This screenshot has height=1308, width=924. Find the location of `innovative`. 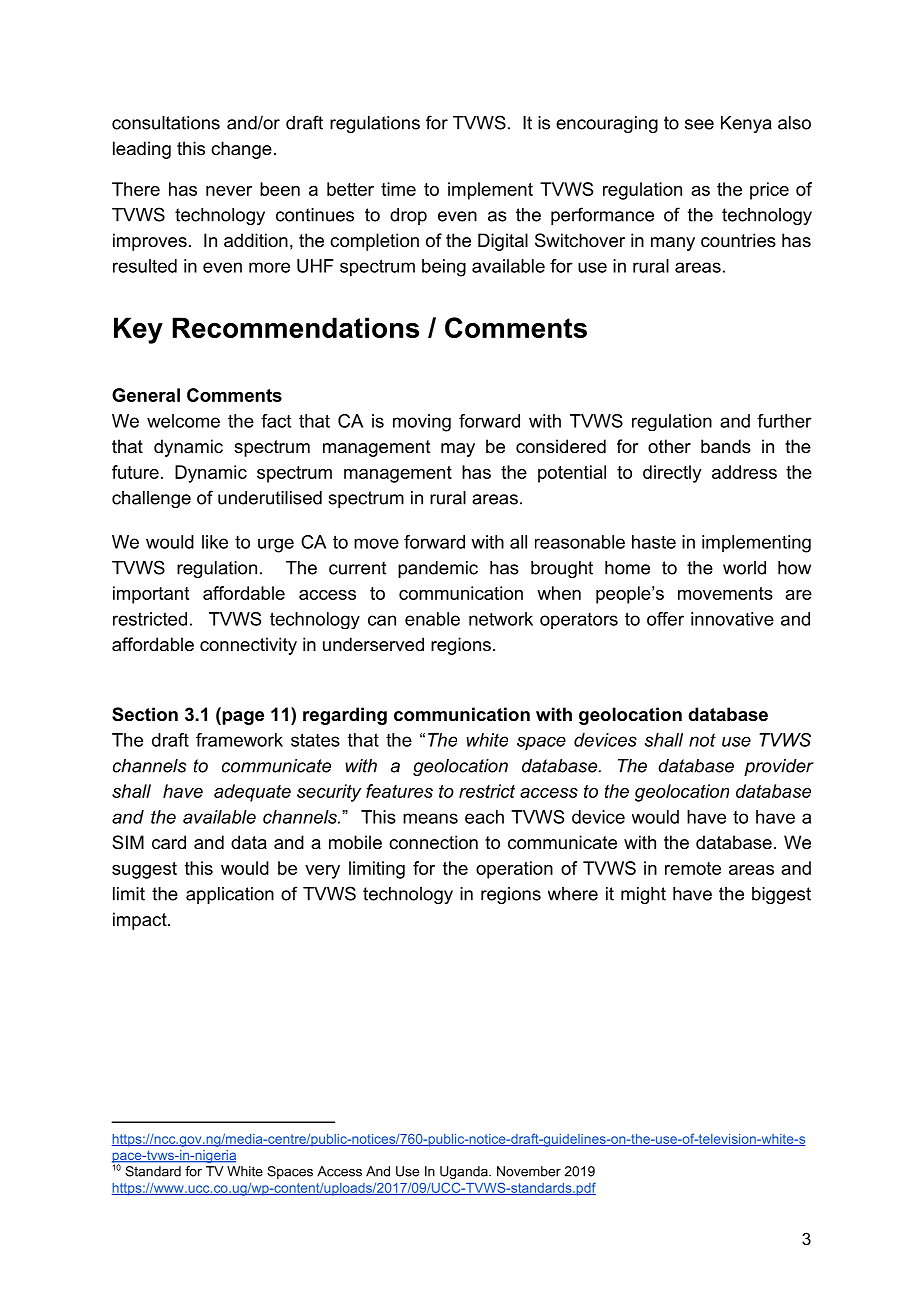

innovative is located at coordinates (732, 619).
